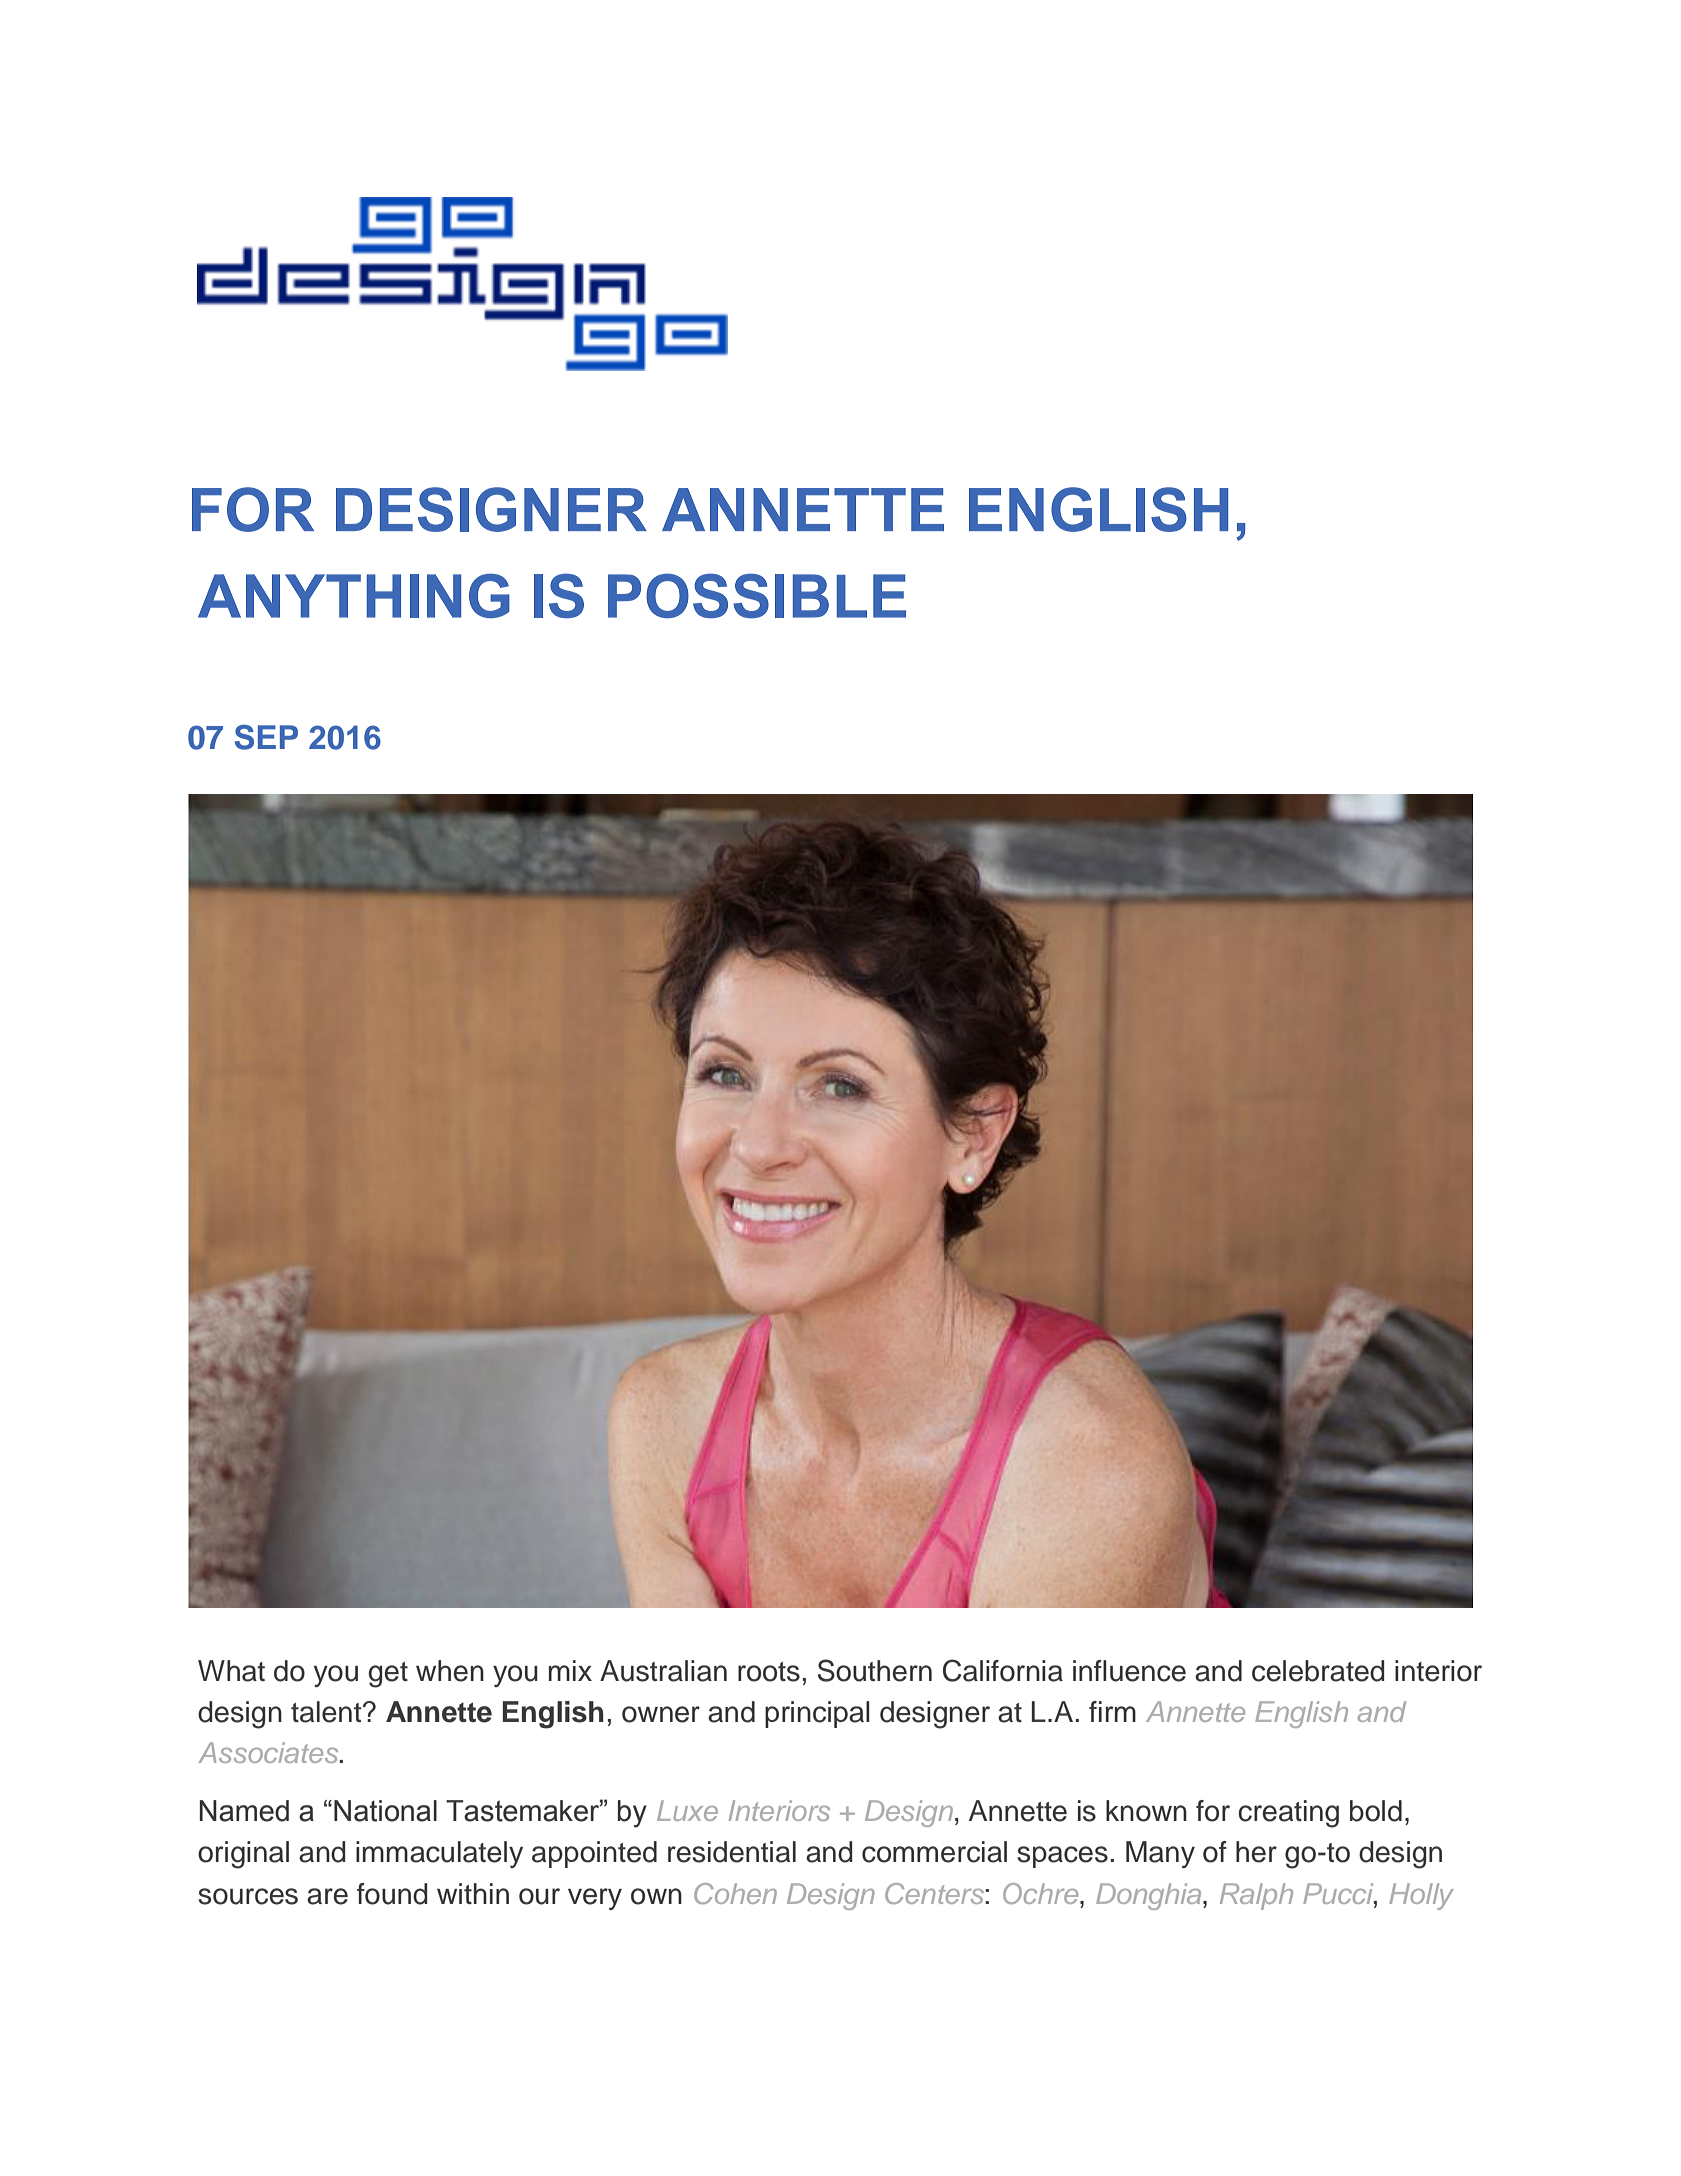  Describe the element at coordinates (392, 1894) in the screenshot. I see `found` at that location.
